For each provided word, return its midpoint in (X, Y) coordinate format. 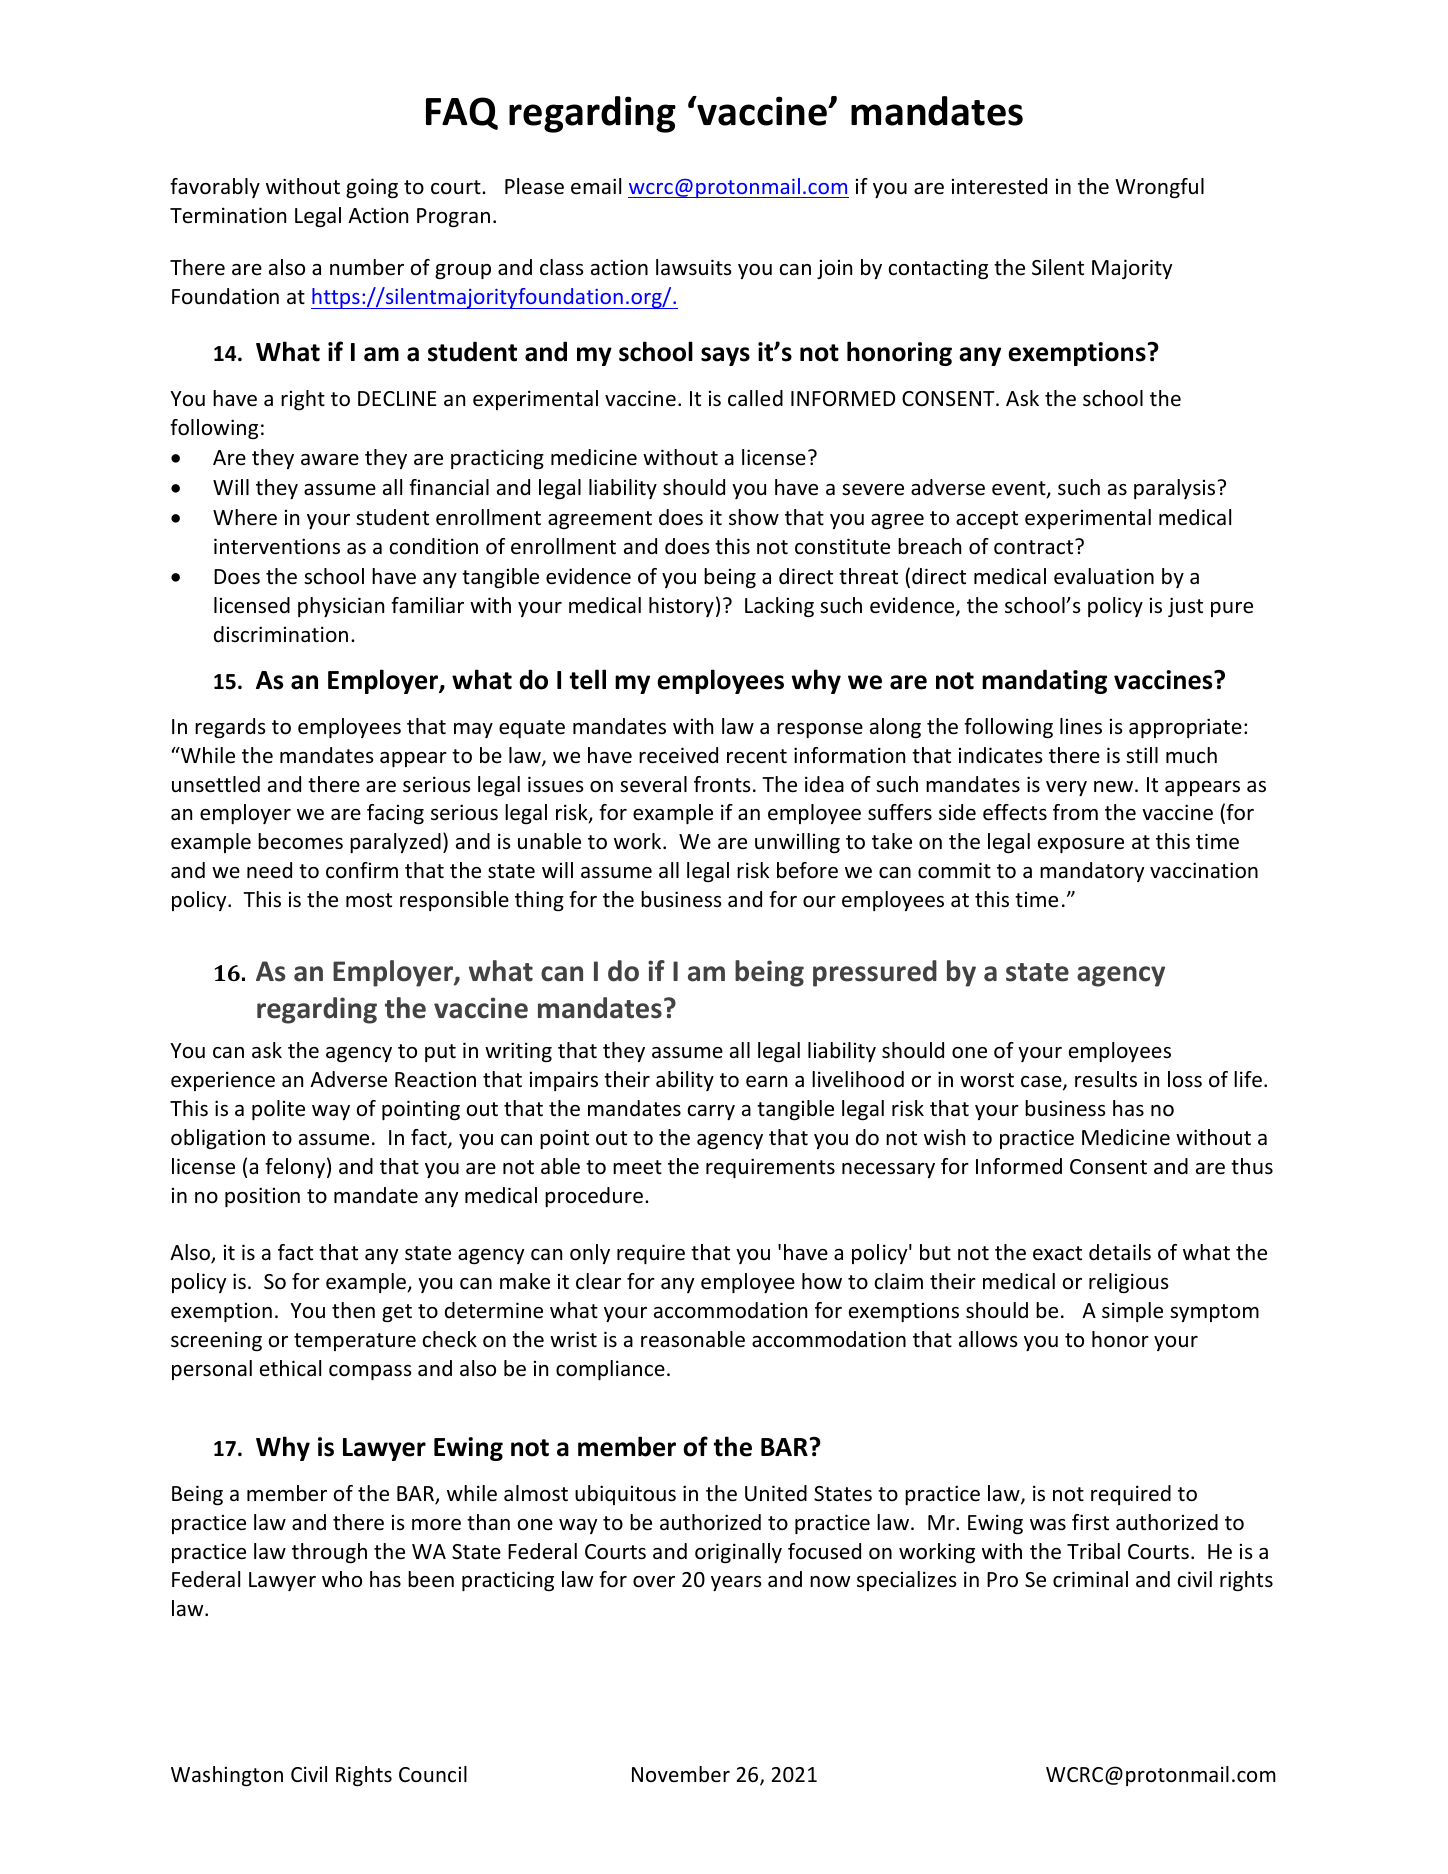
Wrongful (1159, 188)
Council (433, 1774)
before (807, 870)
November (681, 1774)
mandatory (1092, 872)
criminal (1090, 1579)
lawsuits (693, 267)
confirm (362, 870)
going (372, 188)
